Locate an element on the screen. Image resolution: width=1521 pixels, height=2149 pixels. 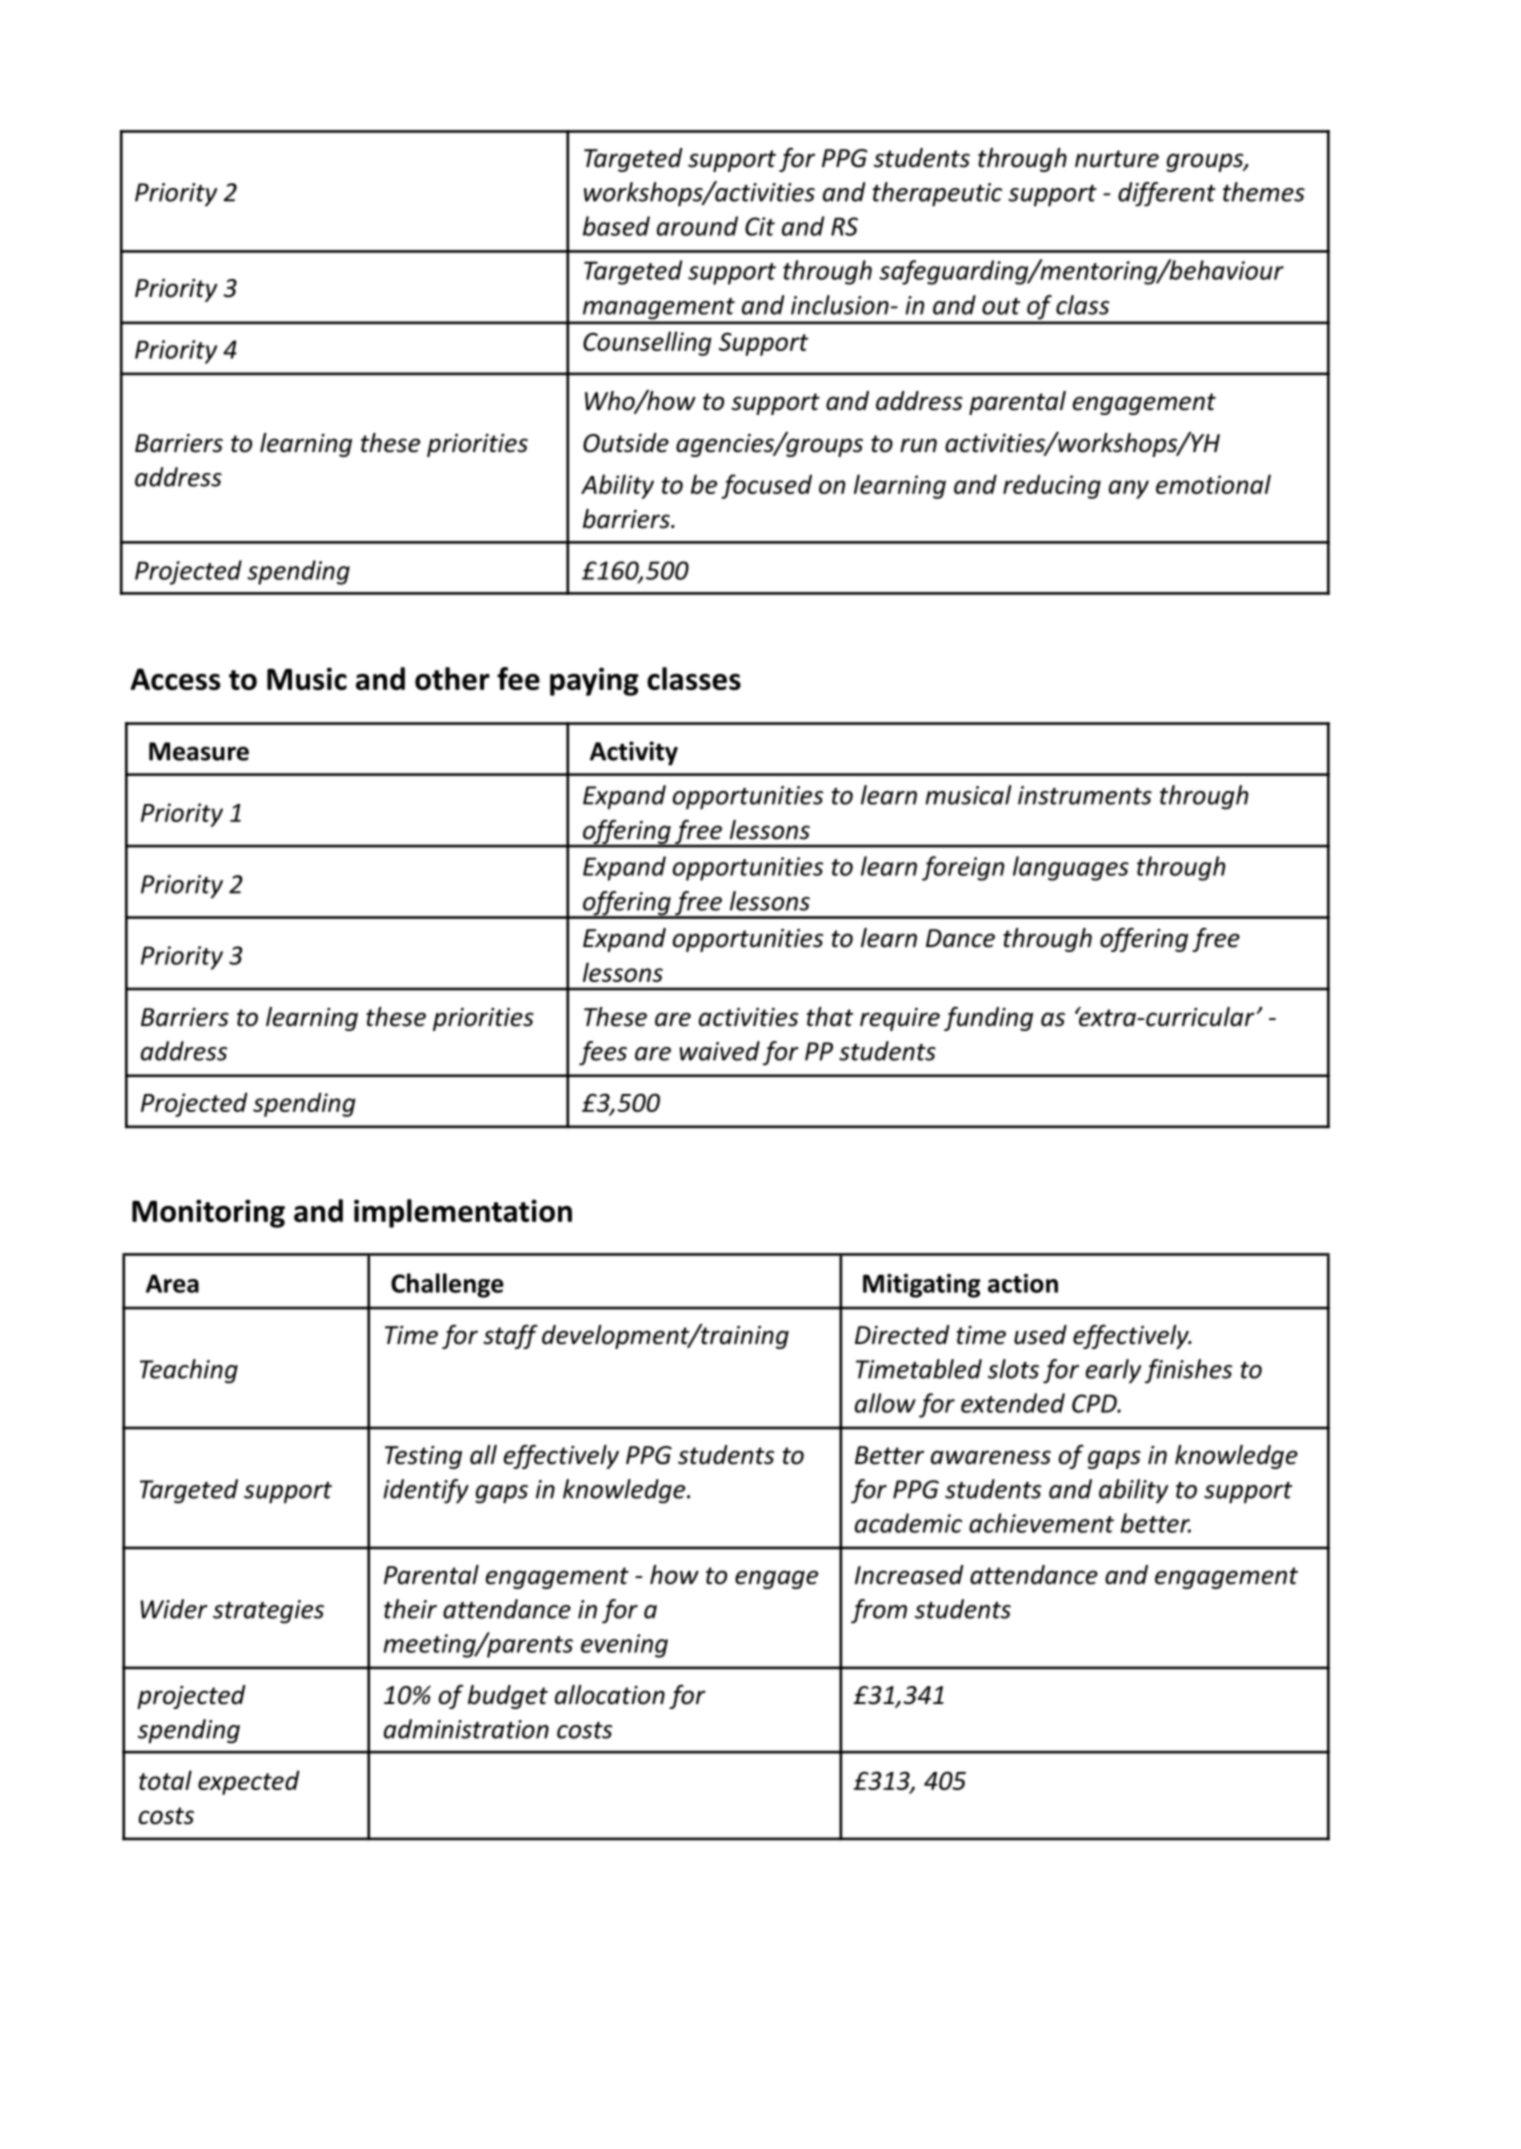
early is located at coordinates (1113, 1371).
